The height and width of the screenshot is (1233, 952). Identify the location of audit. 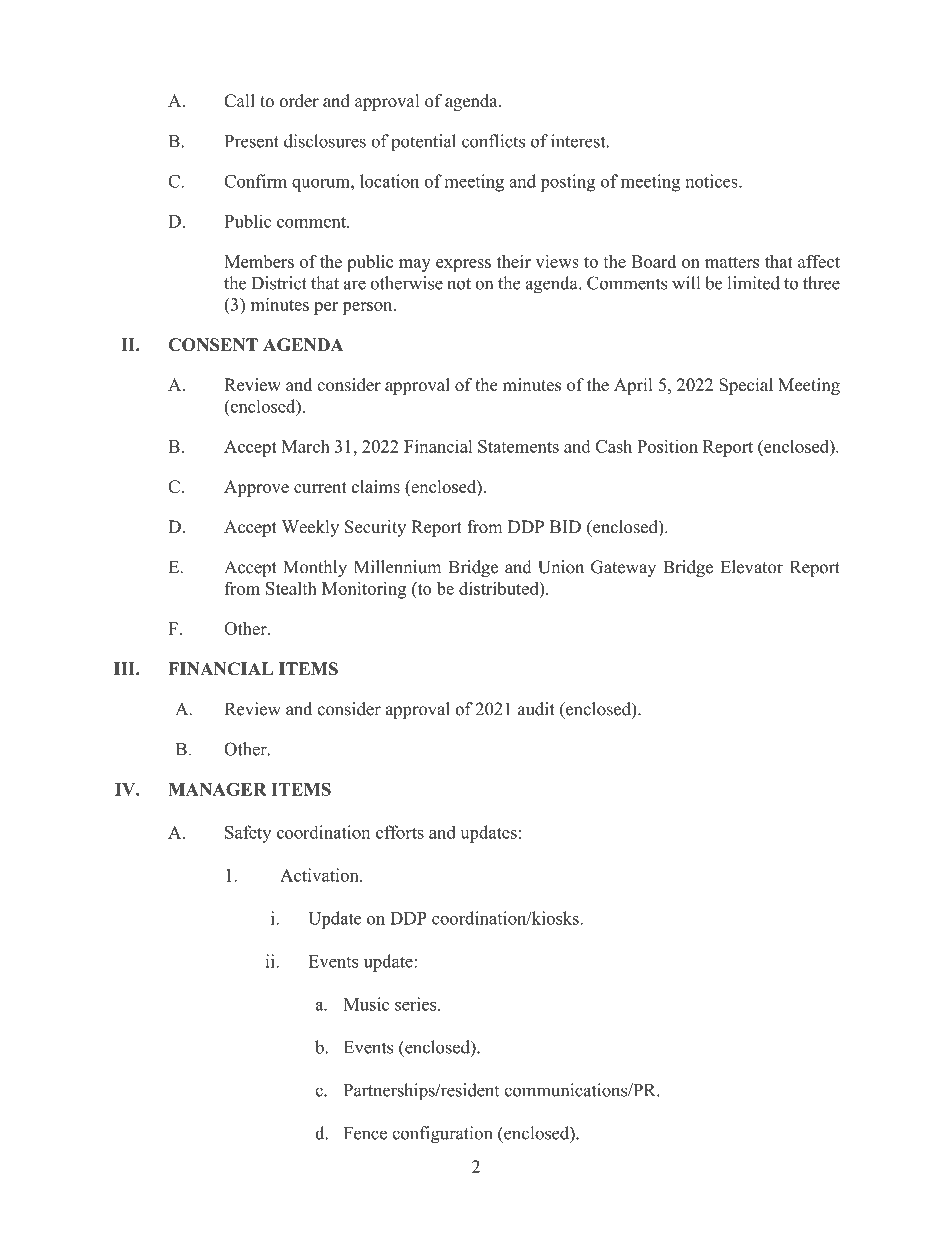
(536, 709).
